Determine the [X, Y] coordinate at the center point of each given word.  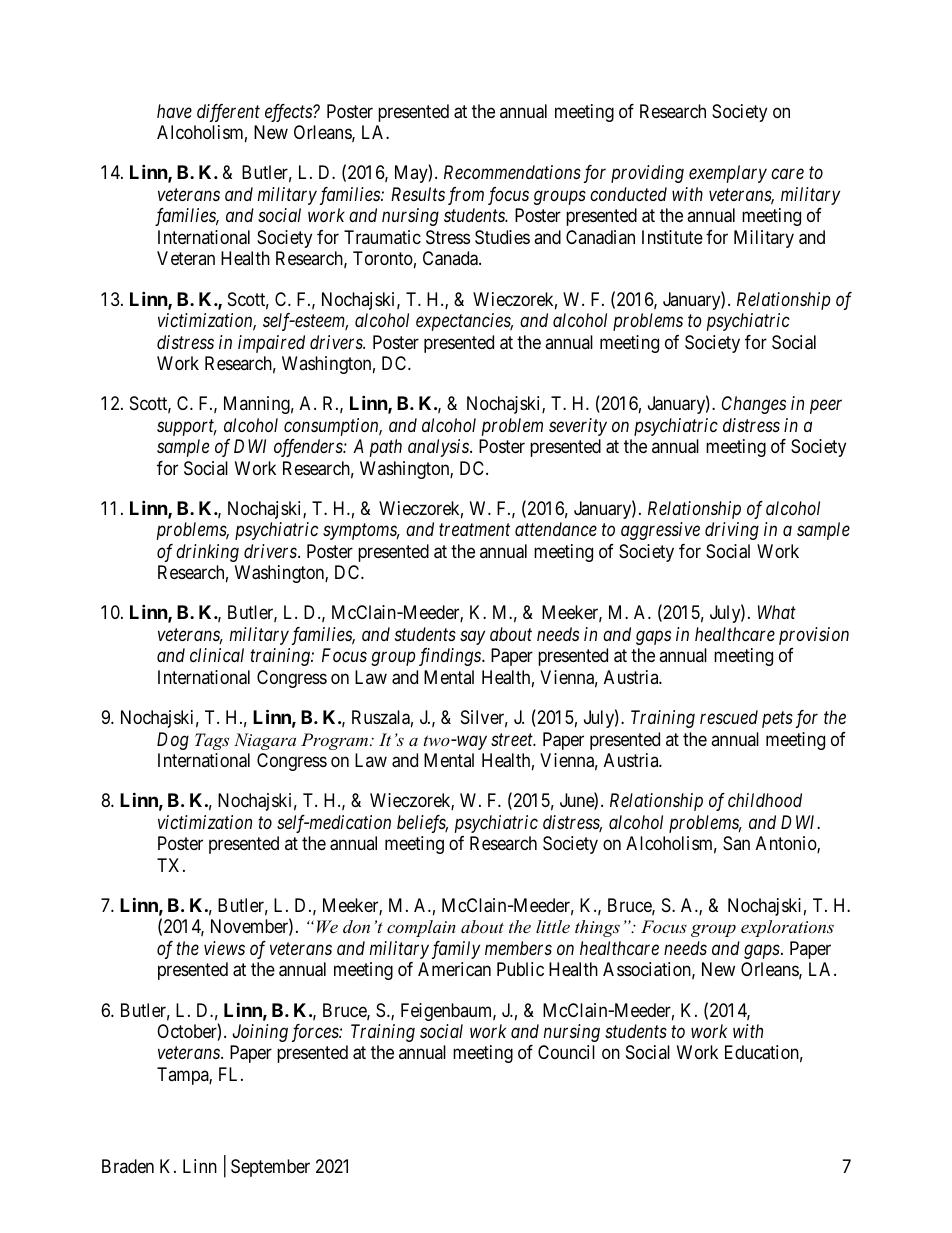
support [187, 428]
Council [566, 1052]
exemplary [728, 174]
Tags [212, 741]
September [270, 1168]
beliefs [422, 824]
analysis [439, 448]
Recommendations [512, 172]
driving [732, 531]
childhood [765, 800]
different [228, 113]
